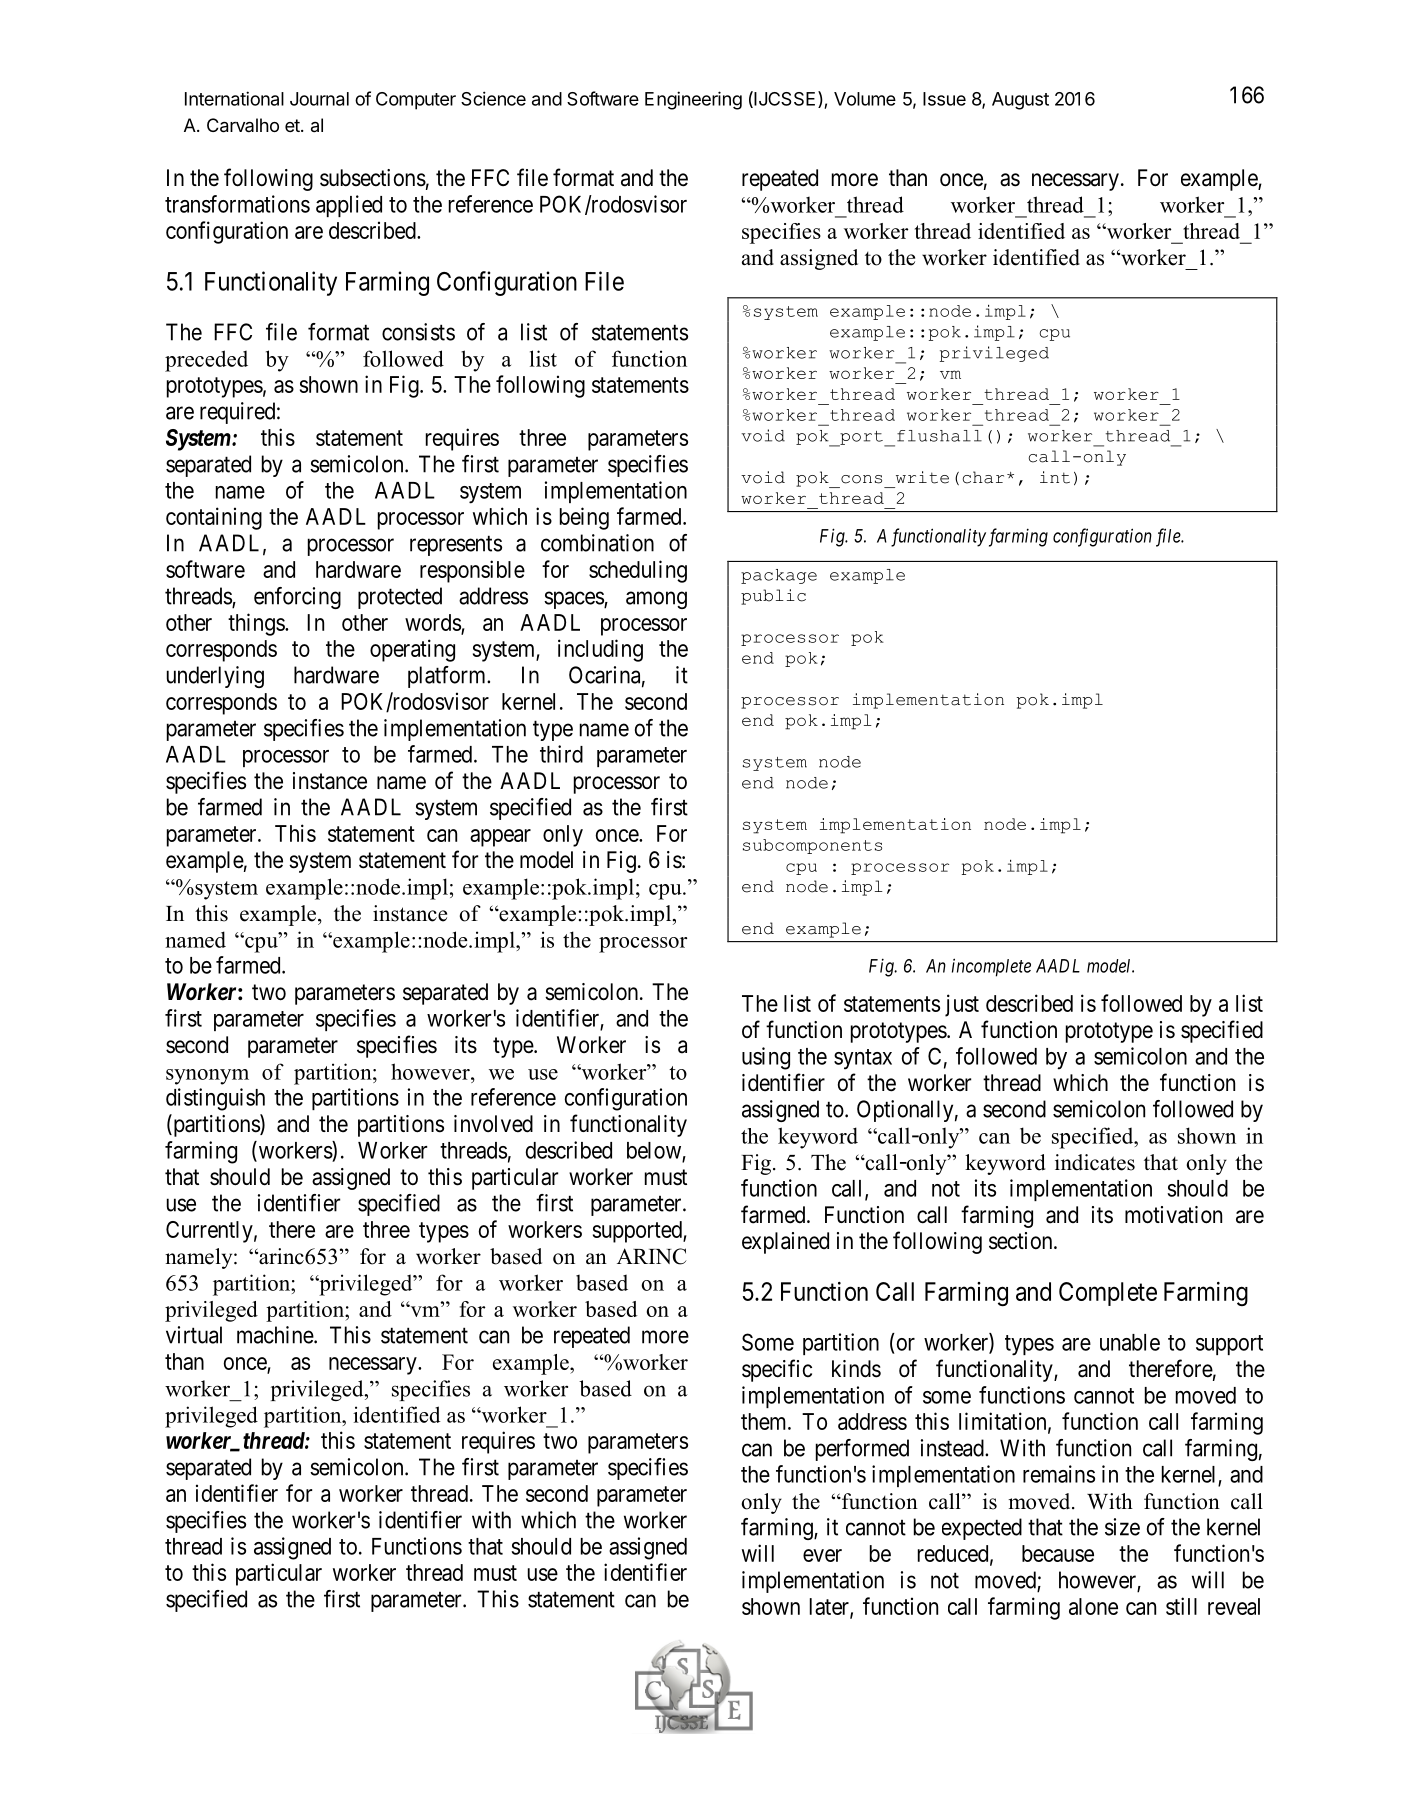 The image size is (1404, 1818). What do you see at coordinates (276, 1335) in the screenshot?
I see `machine` at bounding box center [276, 1335].
